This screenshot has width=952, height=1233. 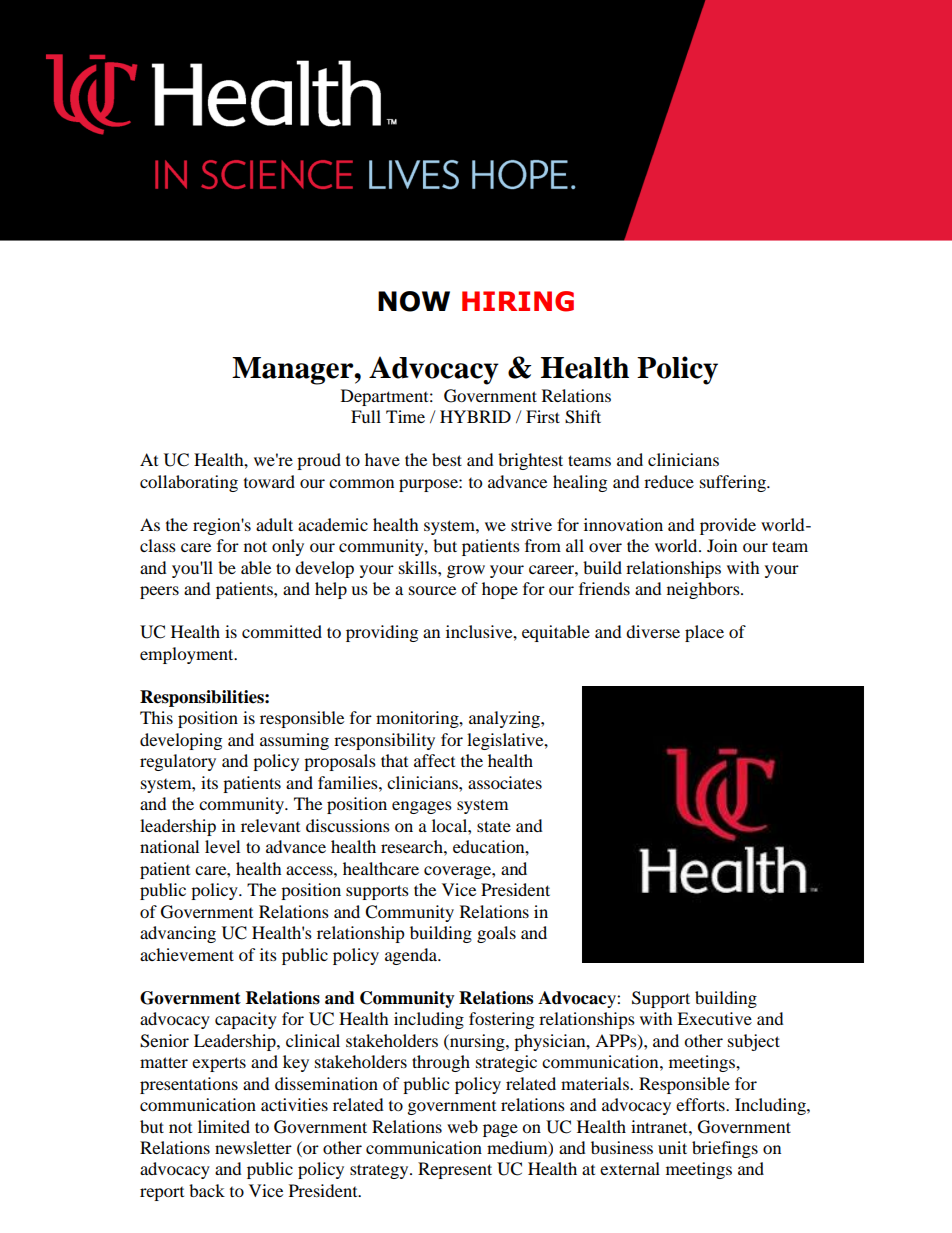 I want to click on NOW, so click(x=414, y=301).
